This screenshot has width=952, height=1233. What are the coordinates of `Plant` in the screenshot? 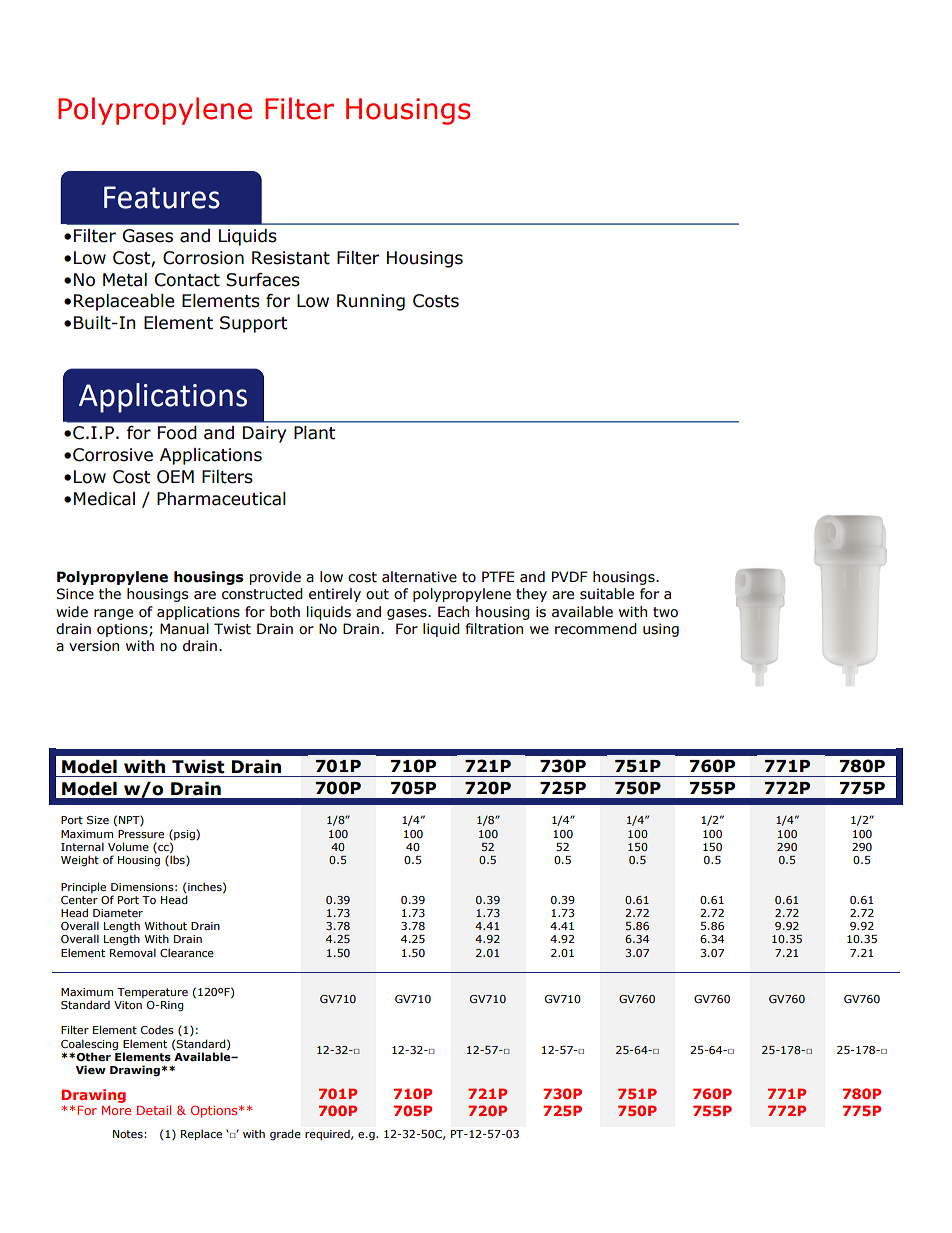 It's located at (315, 433).
